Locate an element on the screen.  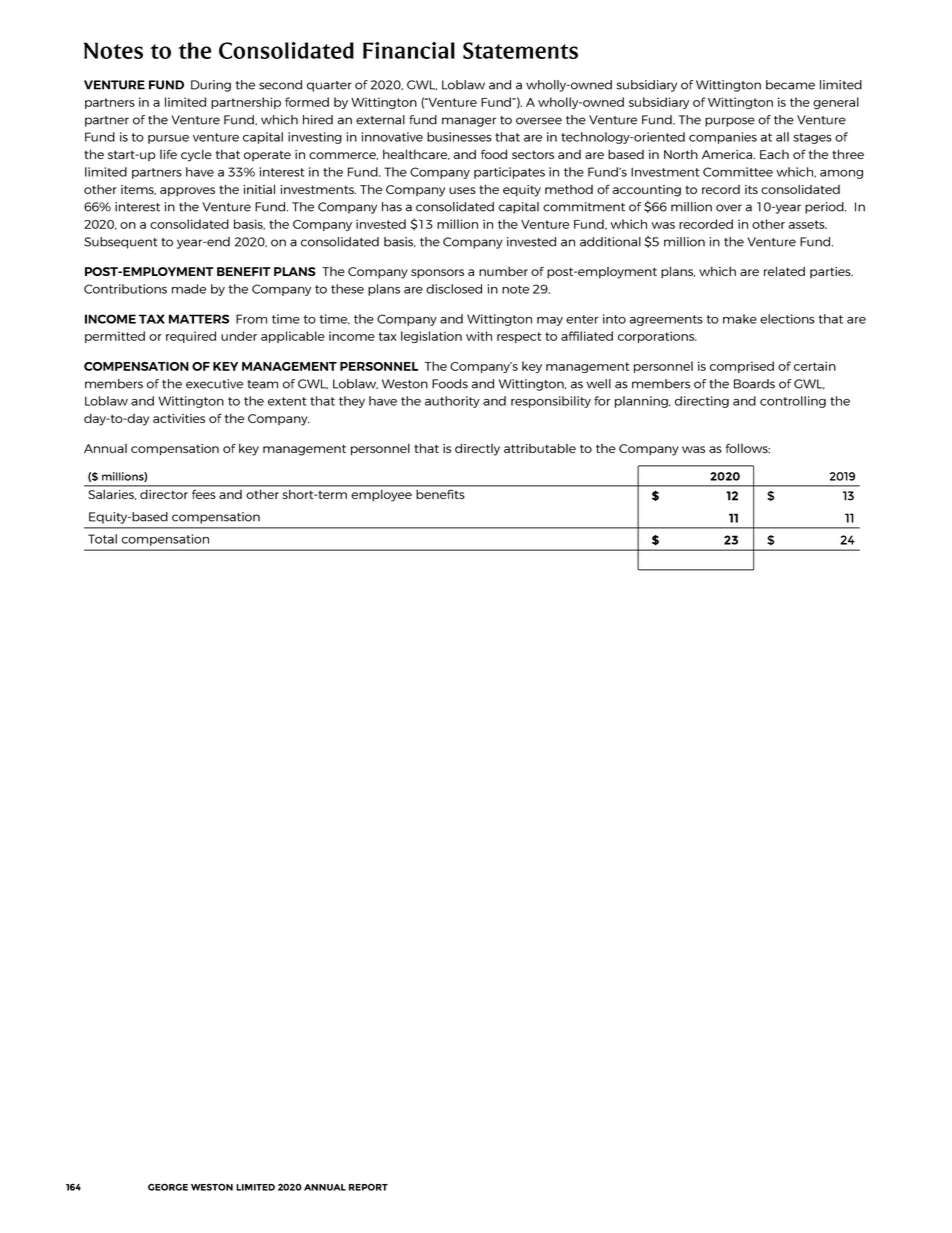
comprised is located at coordinates (742, 367).
